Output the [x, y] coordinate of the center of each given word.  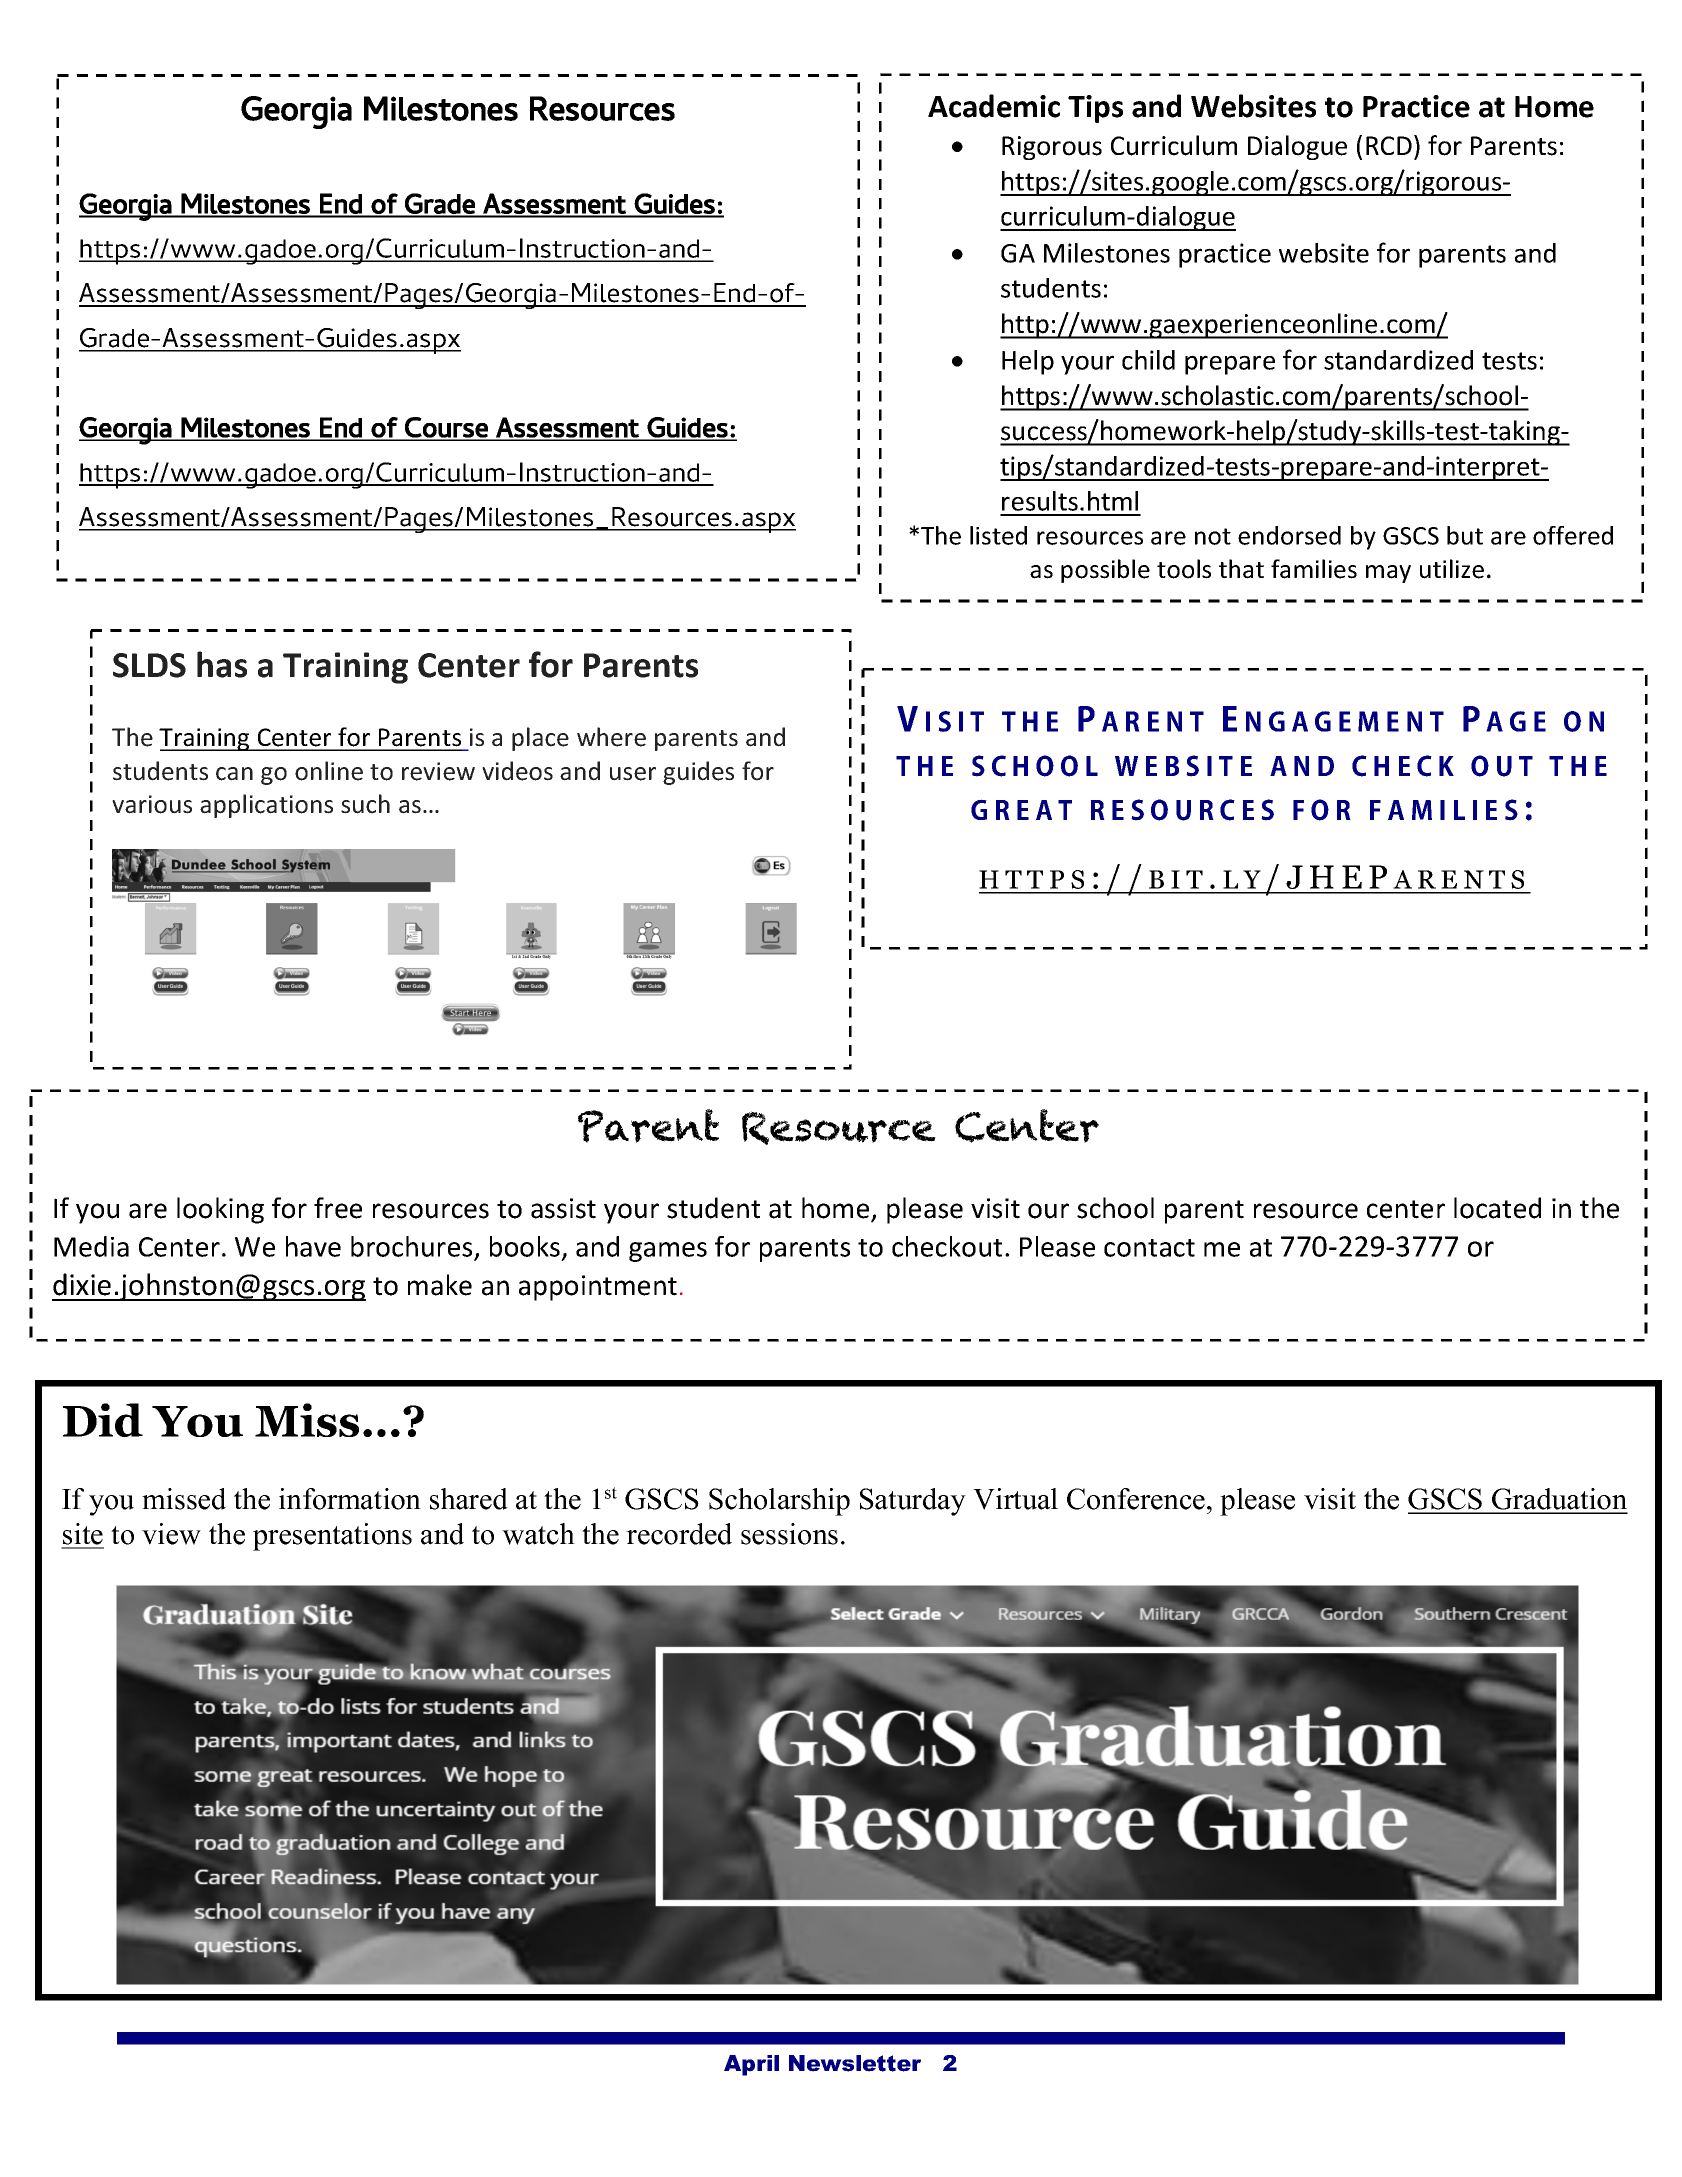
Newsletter [855, 2063]
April [751, 2065]
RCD [1389, 145]
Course [446, 428]
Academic [994, 106]
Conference [1136, 1499]
